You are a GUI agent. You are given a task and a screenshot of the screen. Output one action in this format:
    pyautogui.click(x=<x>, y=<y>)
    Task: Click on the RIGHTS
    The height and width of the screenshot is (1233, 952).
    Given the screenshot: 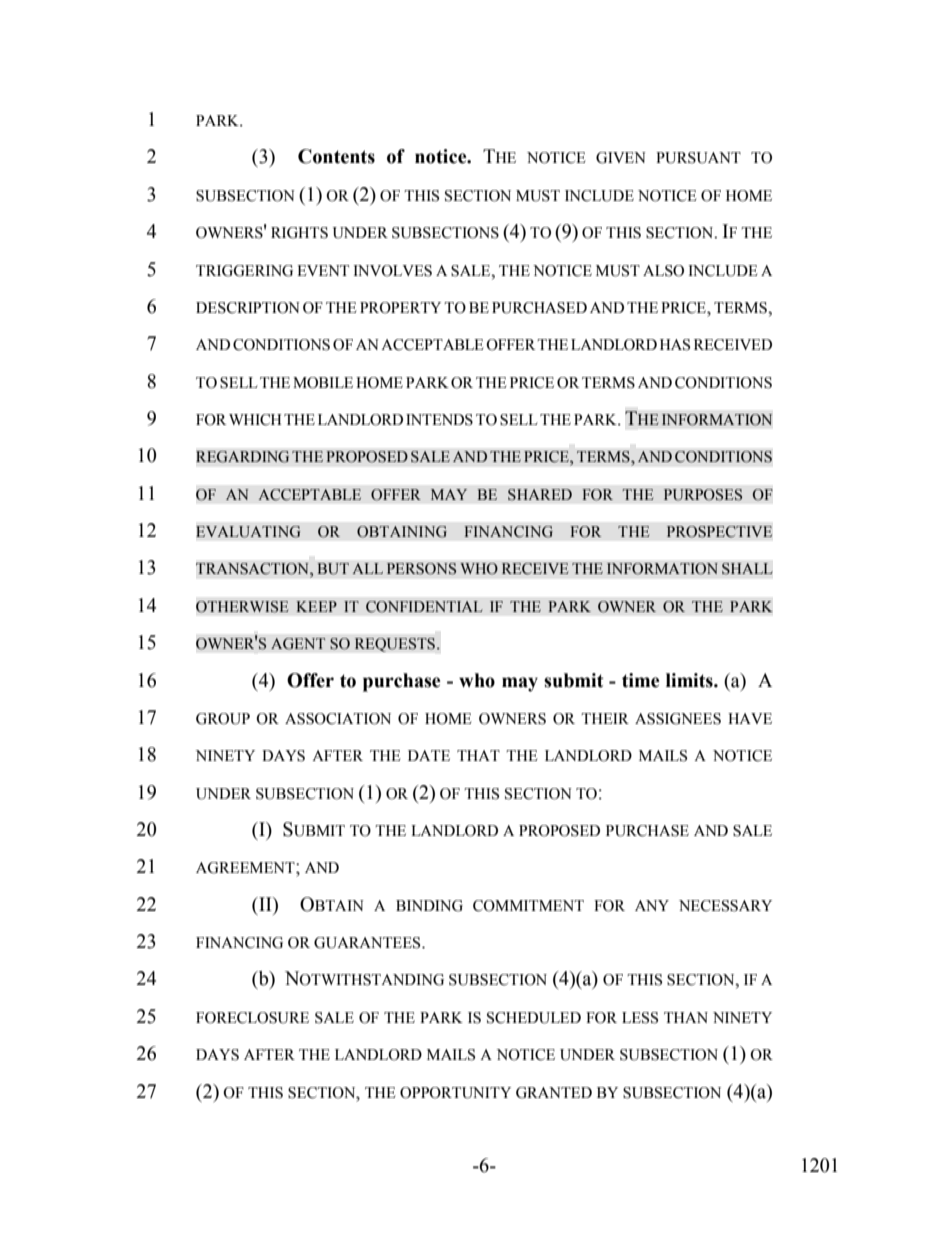 What is the action you would take?
    pyautogui.click(x=299, y=233)
